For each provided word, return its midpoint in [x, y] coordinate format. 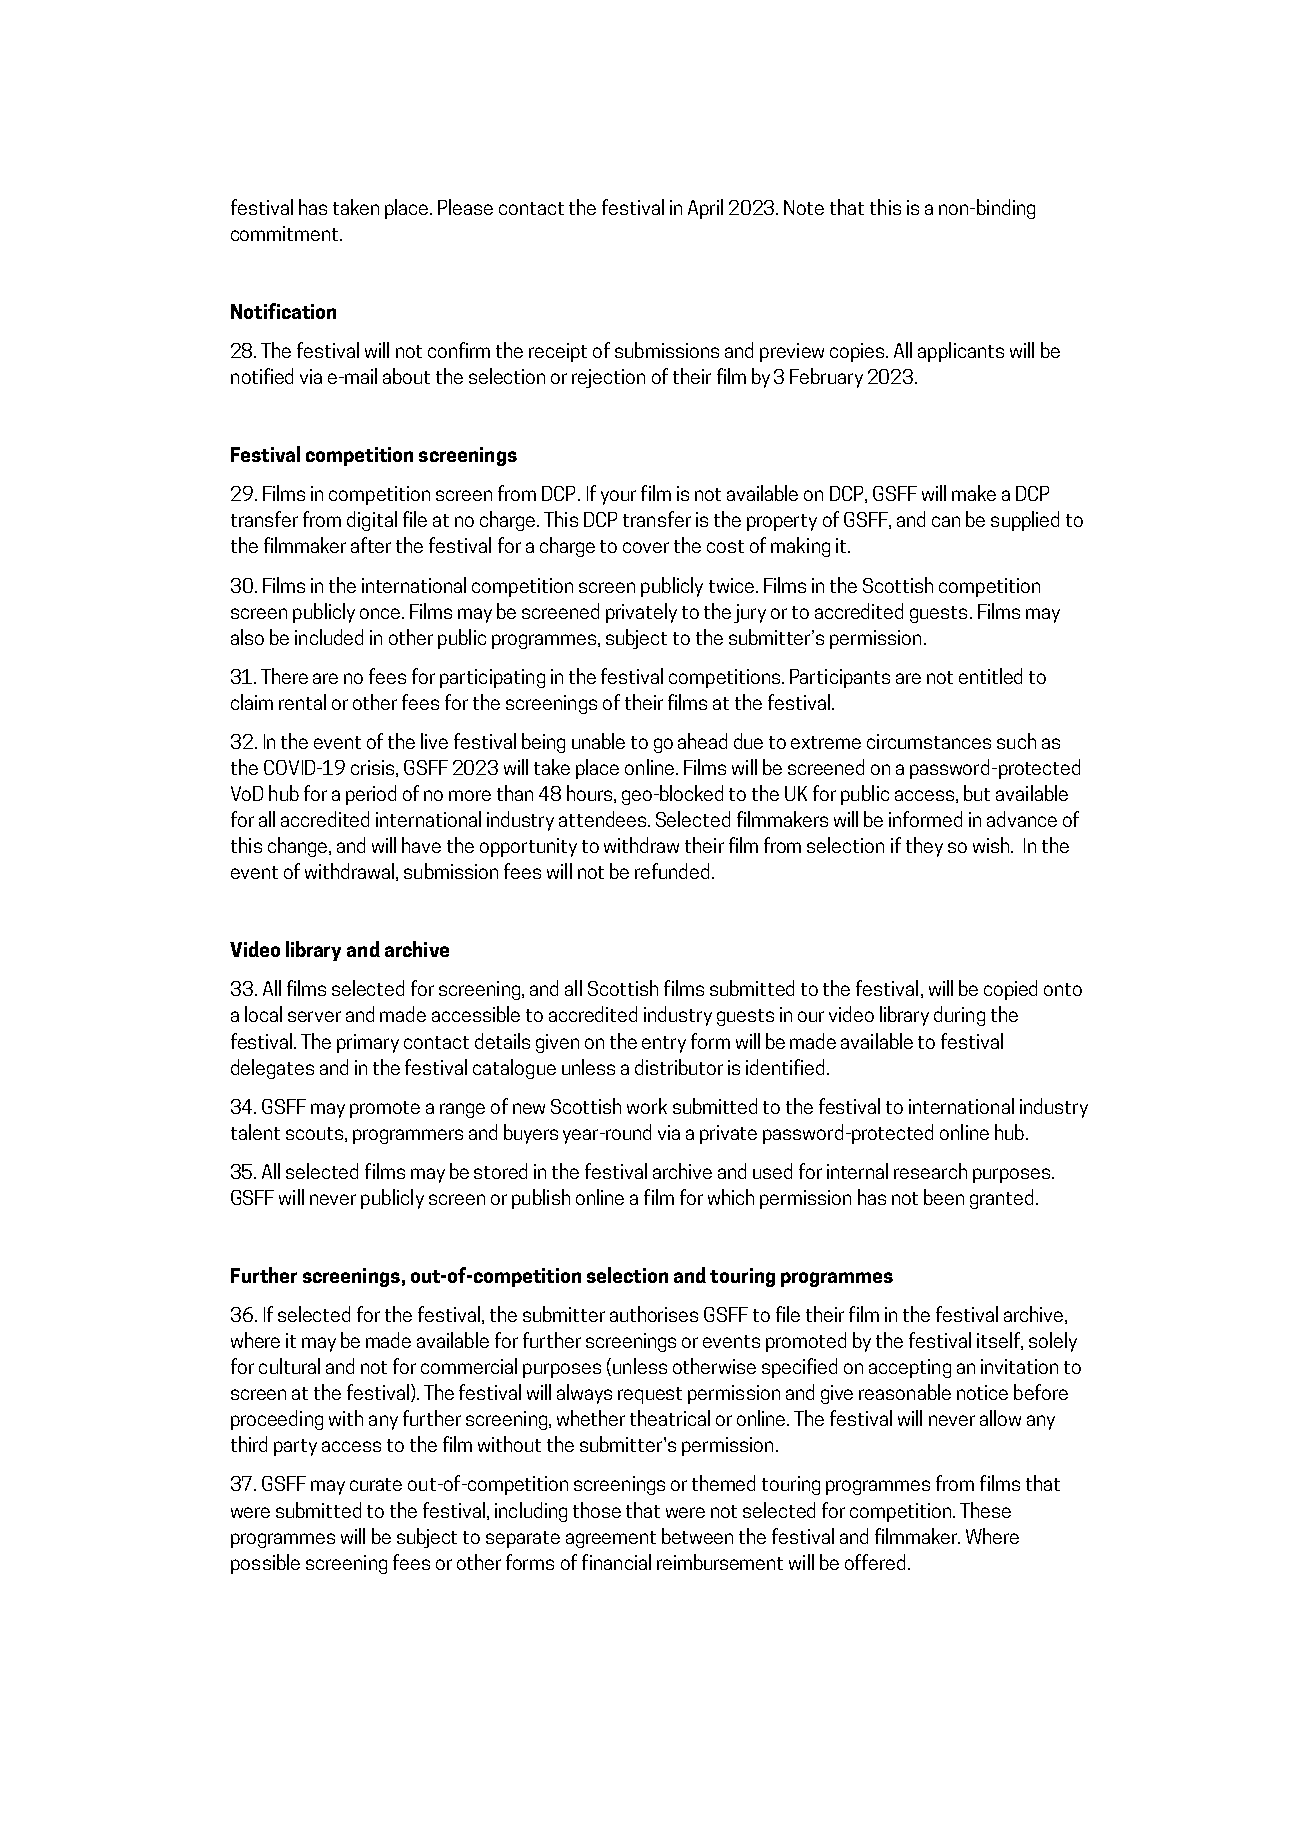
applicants [961, 352]
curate [376, 1484]
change [299, 847]
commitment [284, 233]
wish [992, 845]
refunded [672, 871]
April [705, 209]
